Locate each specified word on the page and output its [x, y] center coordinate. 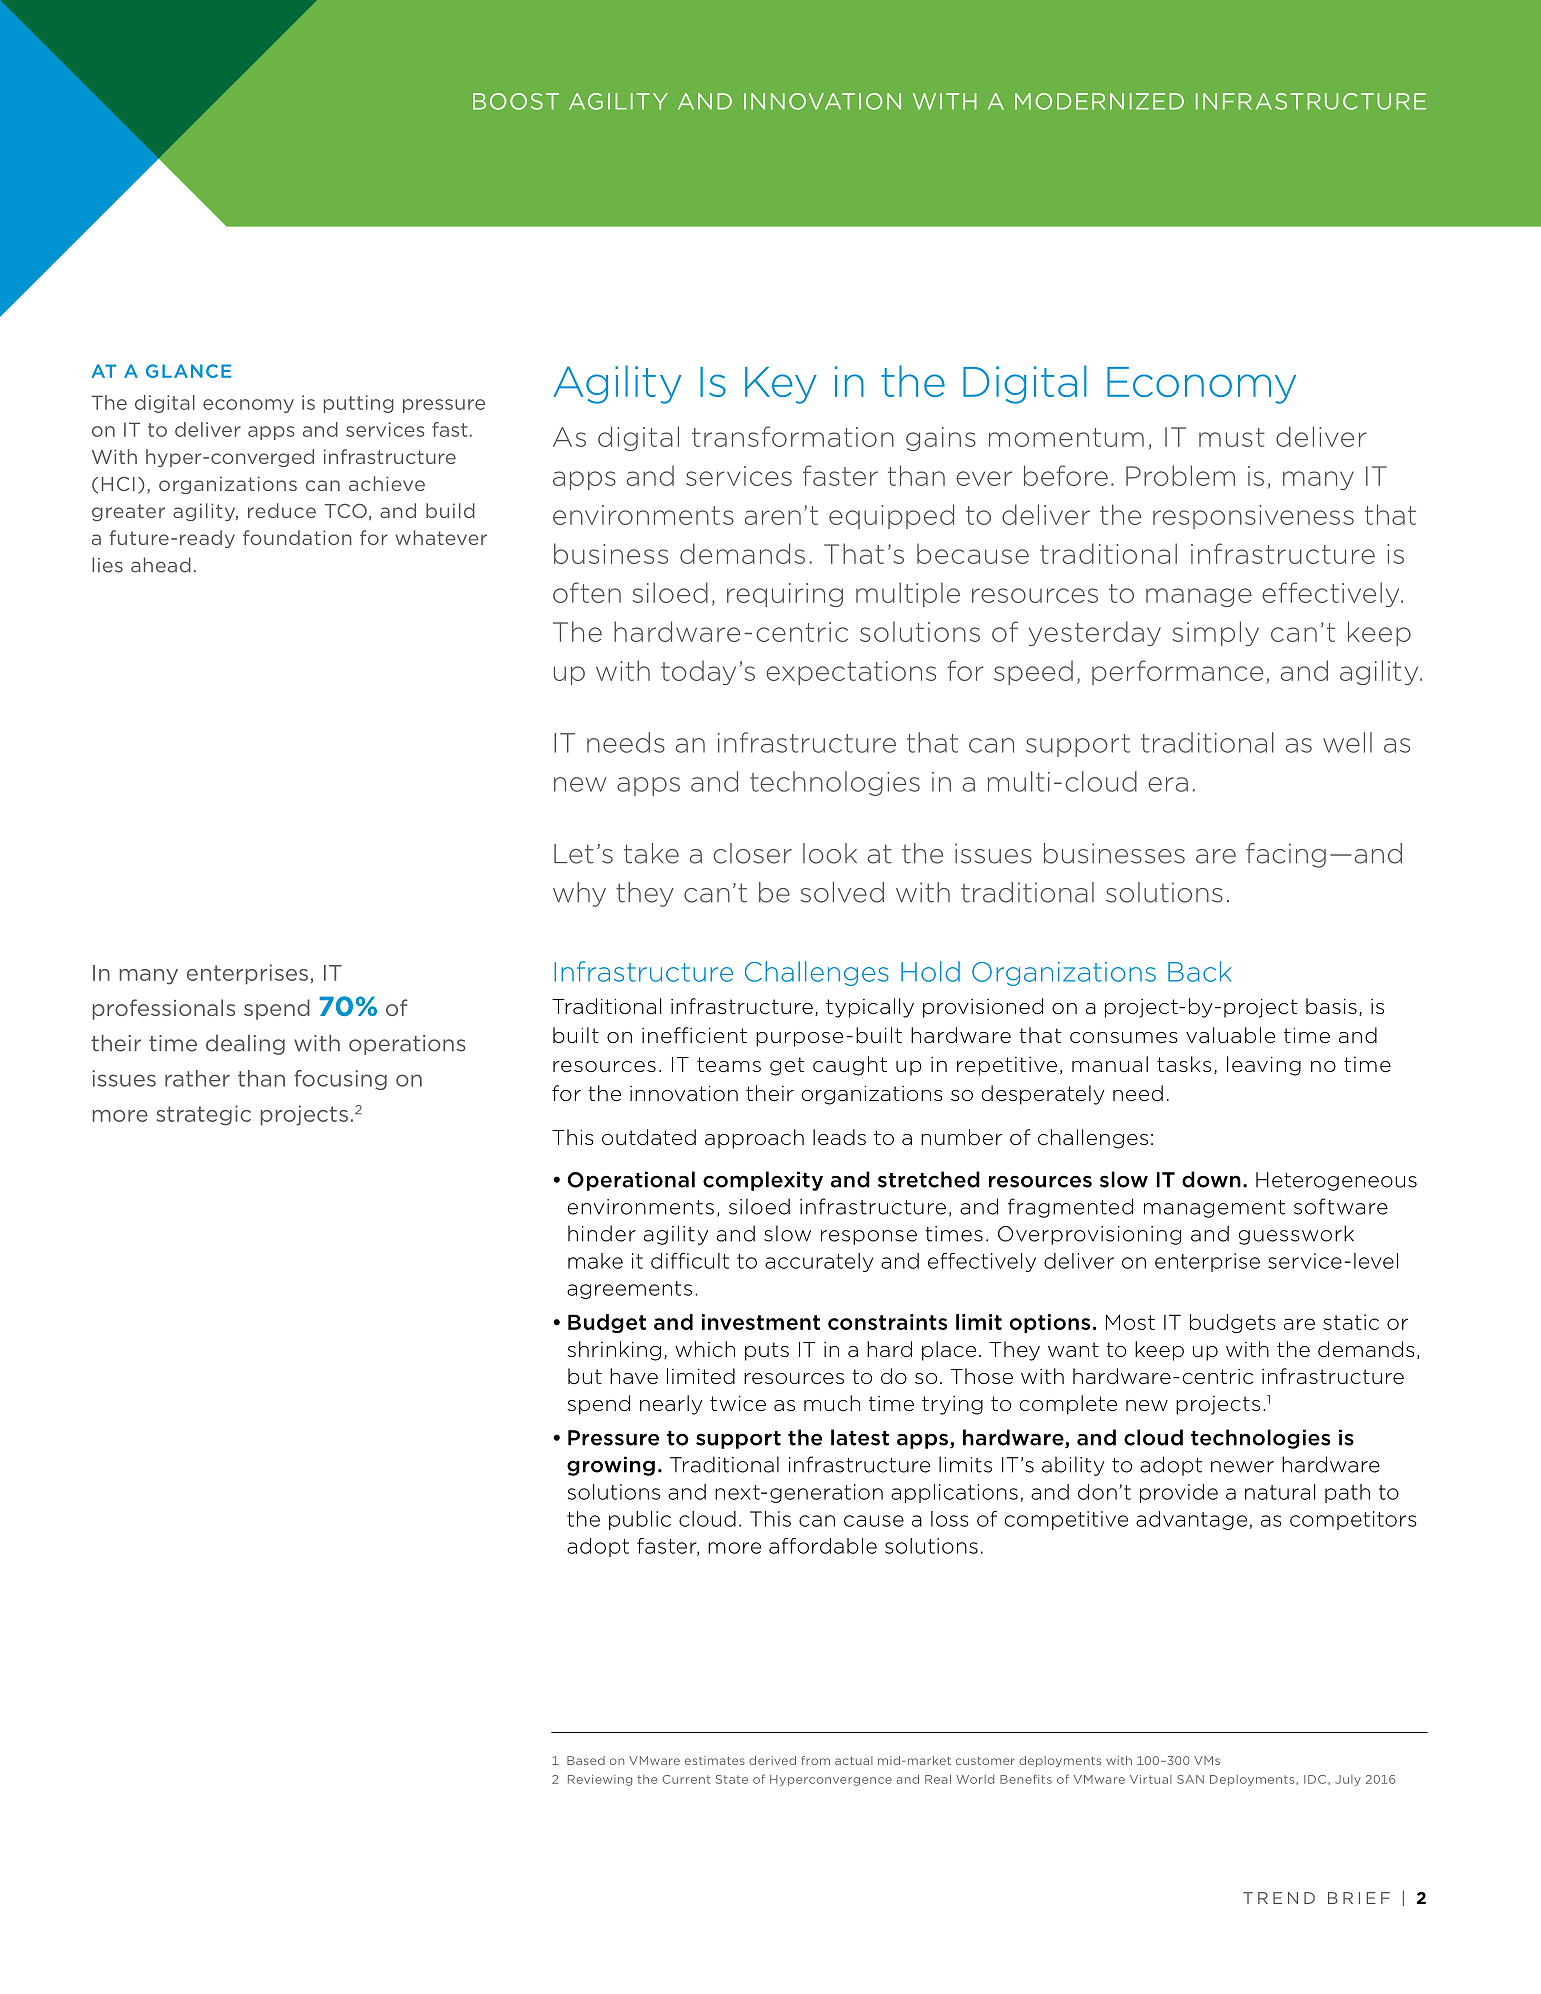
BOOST [516, 101]
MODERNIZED [1099, 101]
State [732, 1779]
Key [781, 385]
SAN [1190, 1779]
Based [586, 1760]
